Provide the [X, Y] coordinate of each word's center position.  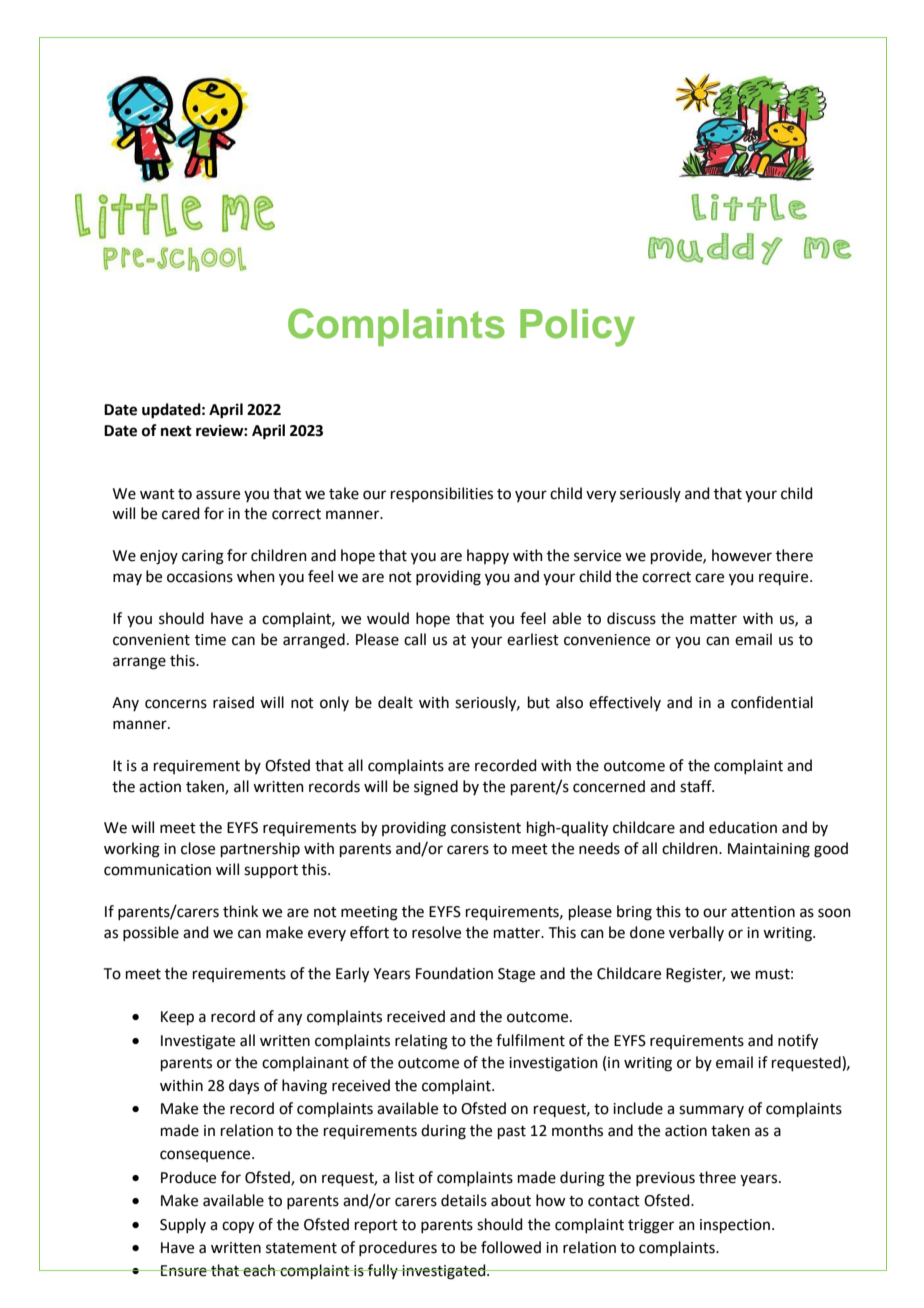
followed [511, 1247]
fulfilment [530, 1040]
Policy [577, 328]
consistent [486, 828]
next [176, 431]
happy [488, 556]
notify [798, 1042]
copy [238, 1227]
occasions [200, 577]
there [794, 555]
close [198, 848]
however [742, 555]
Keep [177, 1018]
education [743, 827]
